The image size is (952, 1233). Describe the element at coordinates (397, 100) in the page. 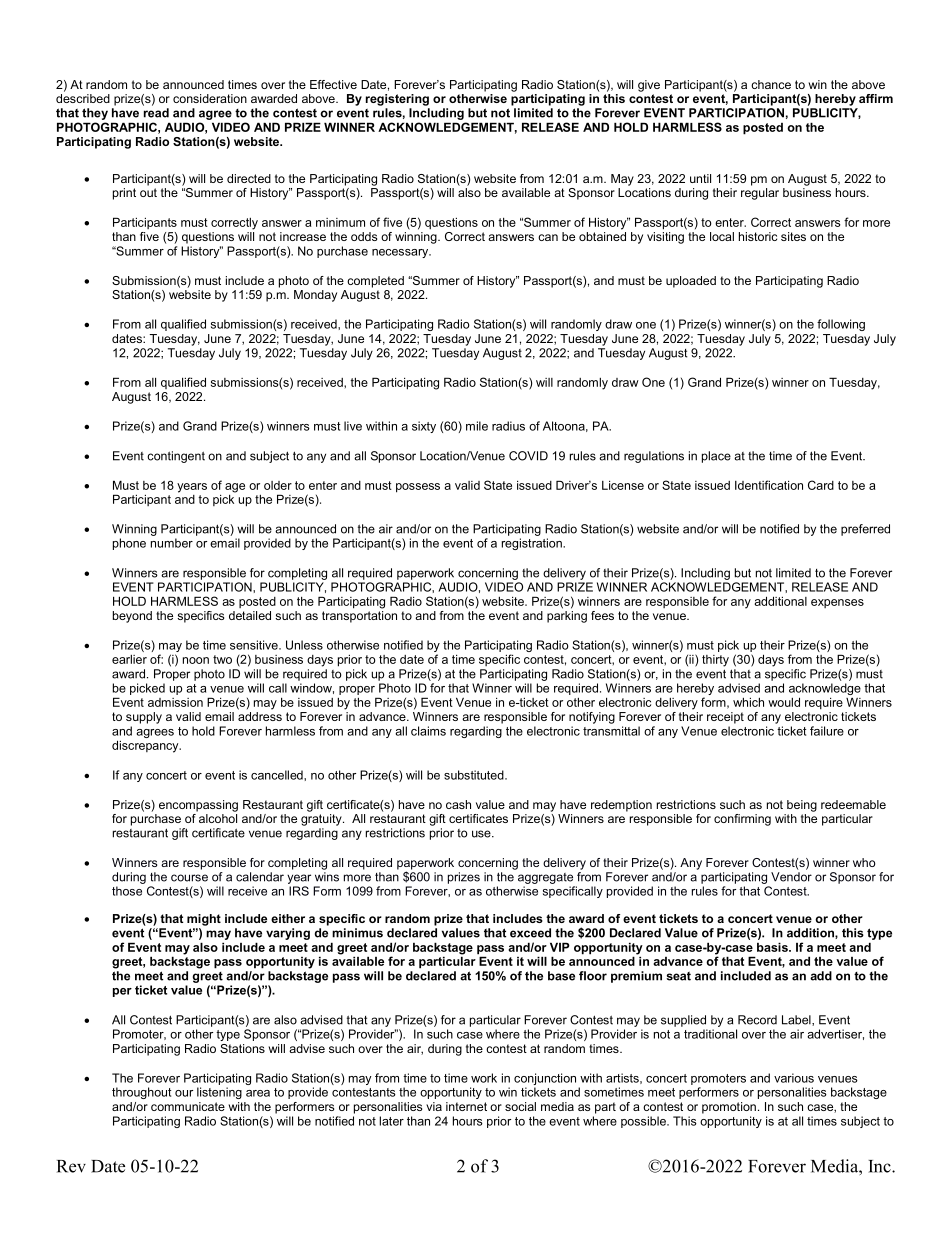

I see `registering` at that location.
